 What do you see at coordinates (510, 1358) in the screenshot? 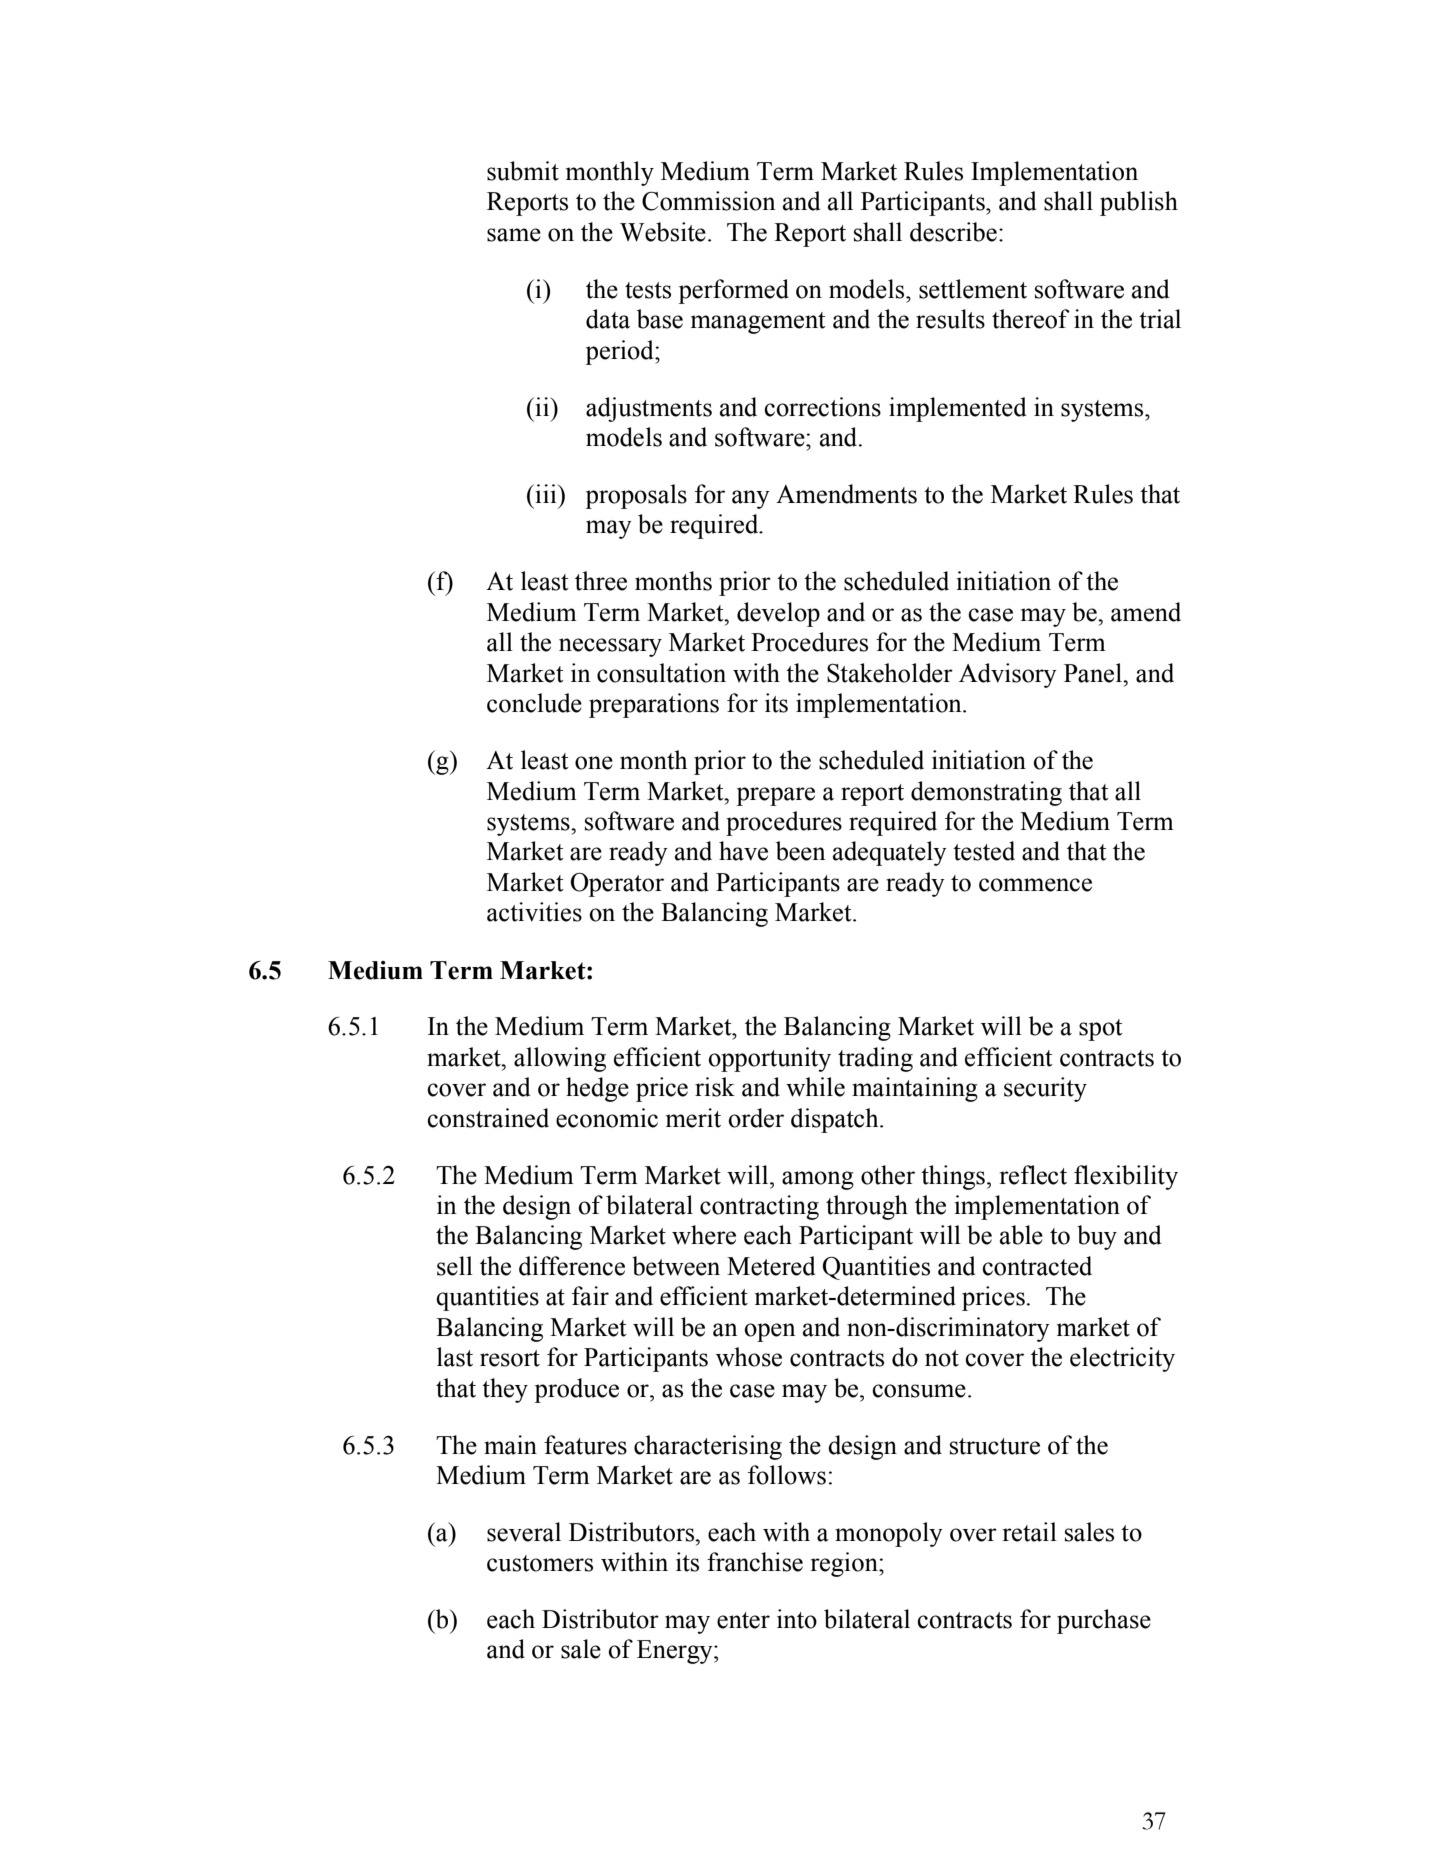
I see `resort` at bounding box center [510, 1358].
